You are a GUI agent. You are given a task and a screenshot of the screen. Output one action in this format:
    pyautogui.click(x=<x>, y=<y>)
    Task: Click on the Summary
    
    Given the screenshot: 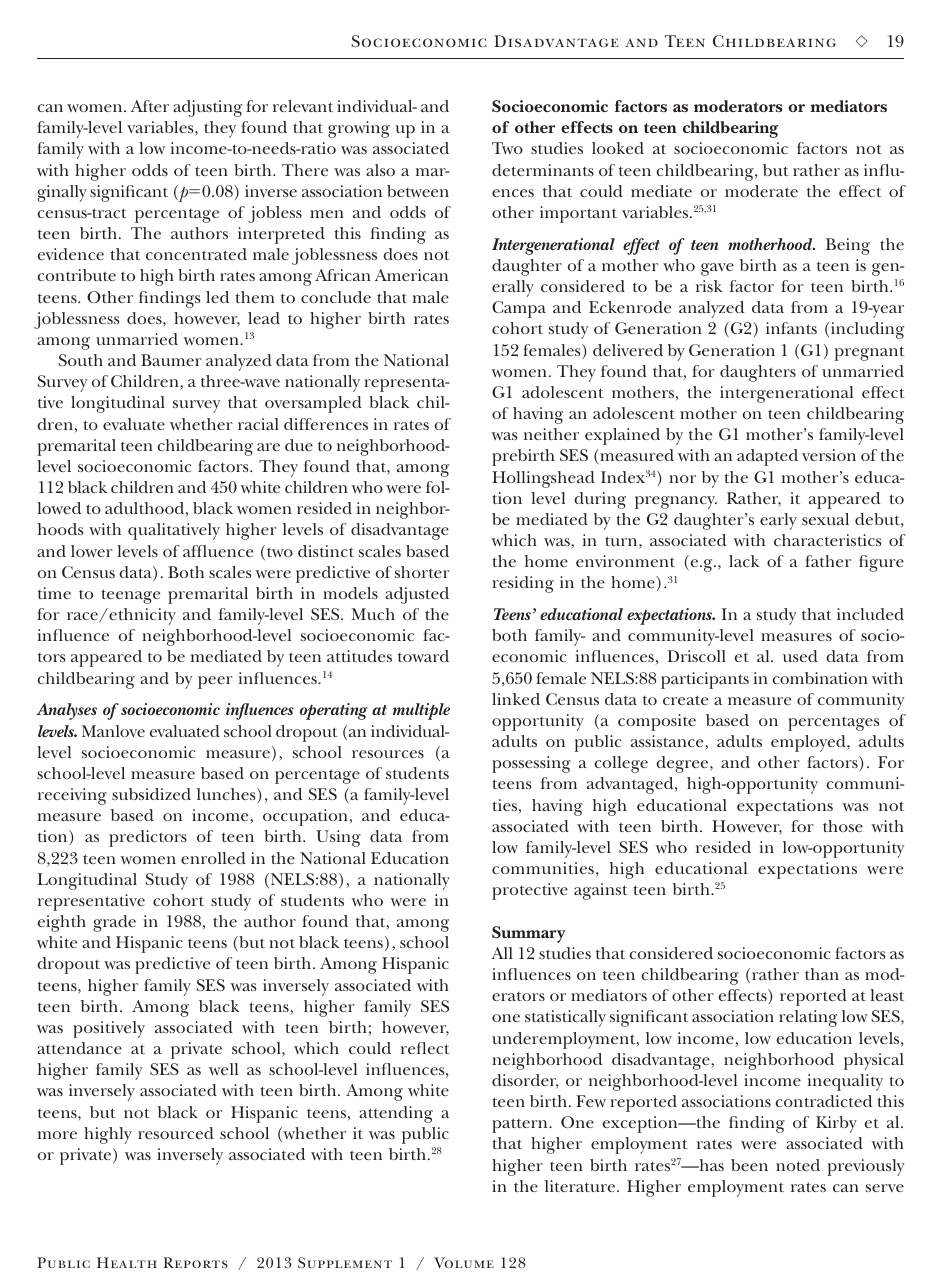 What is the action you would take?
    pyautogui.click(x=529, y=934)
